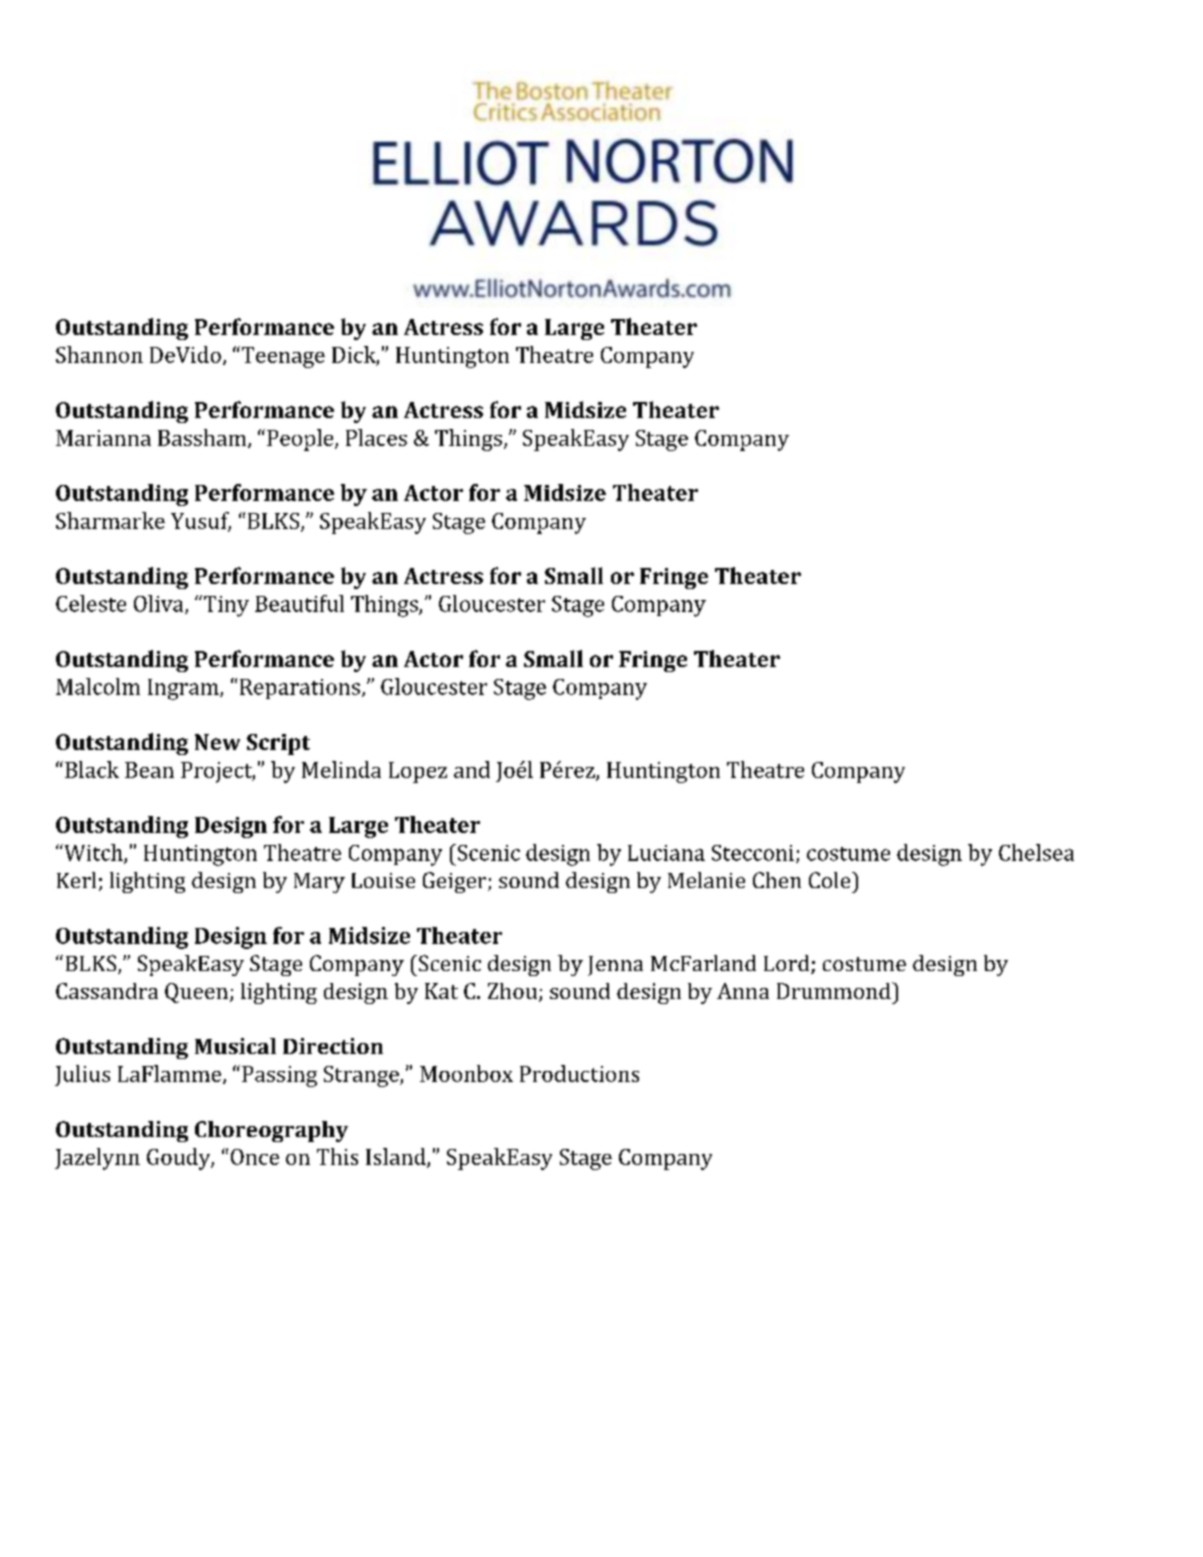 The height and width of the screenshot is (1557, 1203). Describe the element at coordinates (418, 772) in the screenshot. I see `Lopez` at that location.
